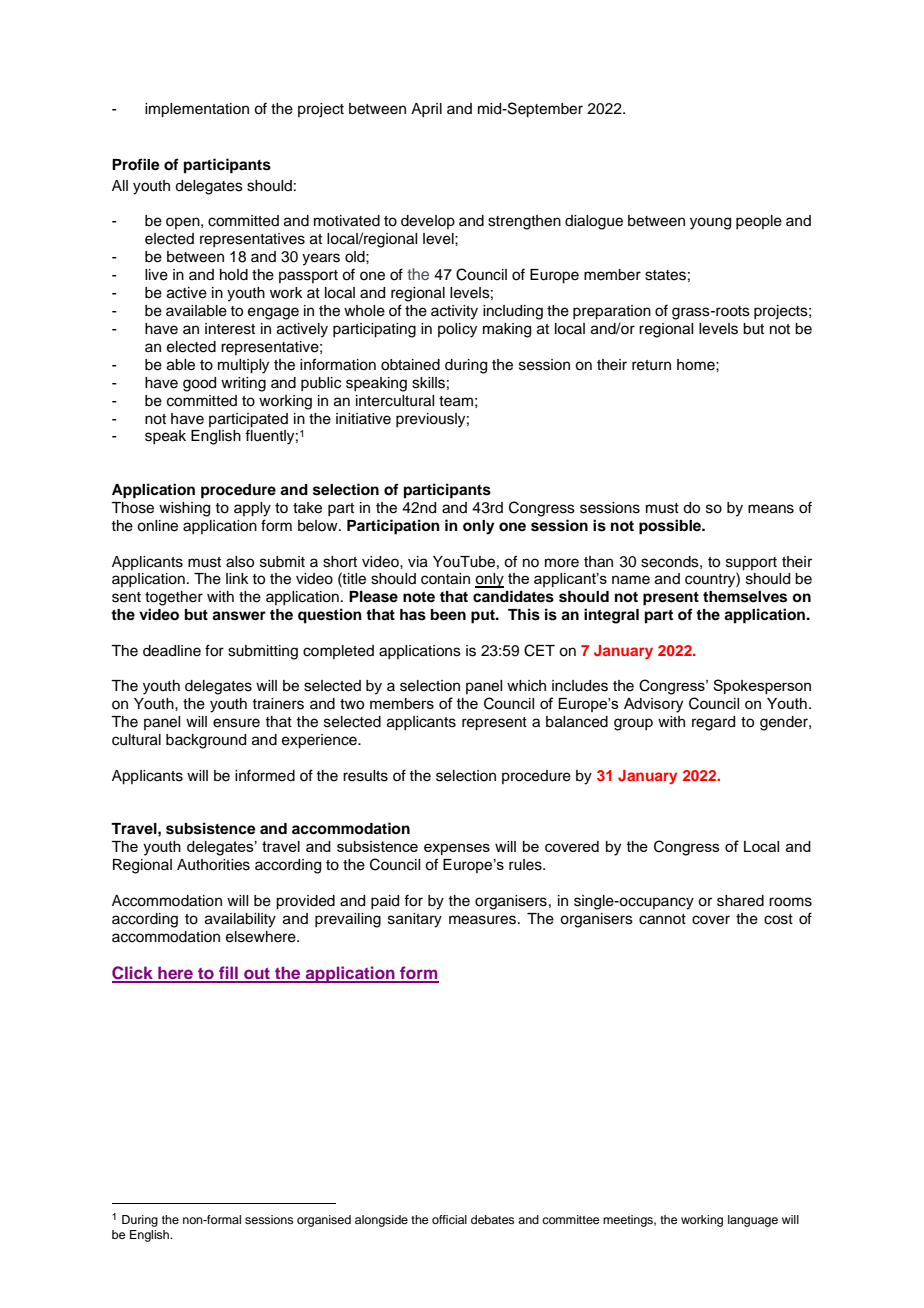 The height and width of the screenshot is (1308, 924). I want to click on young, so click(710, 223).
